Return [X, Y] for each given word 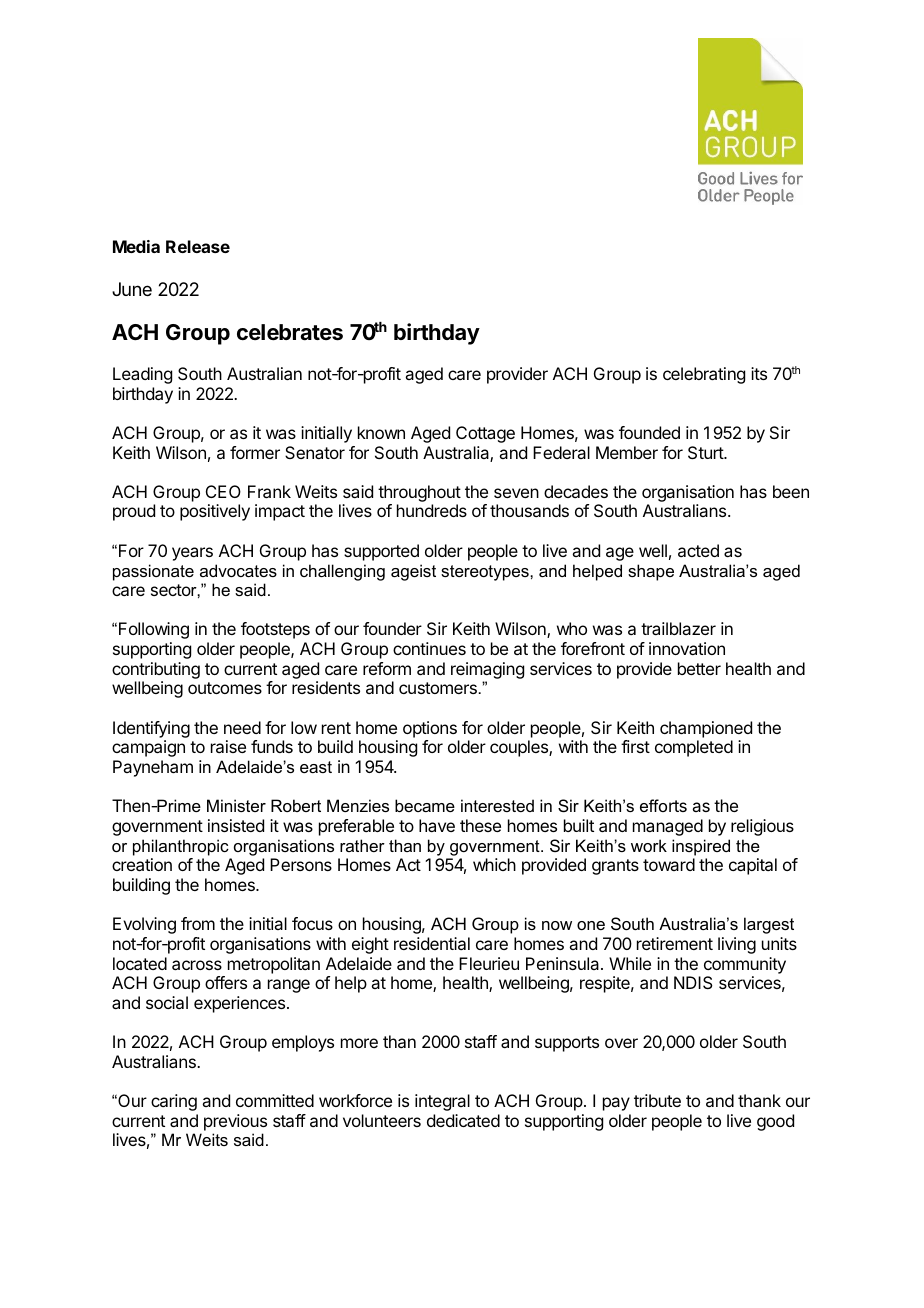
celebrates [290, 332]
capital [753, 866]
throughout [419, 495]
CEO [223, 491]
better [699, 668]
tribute [657, 1100]
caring [174, 1102]
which [494, 864]
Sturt [706, 452]
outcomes [225, 688]
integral [442, 1102]
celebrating [704, 375]
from [198, 923]
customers [438, 688]
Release [198, 246]
